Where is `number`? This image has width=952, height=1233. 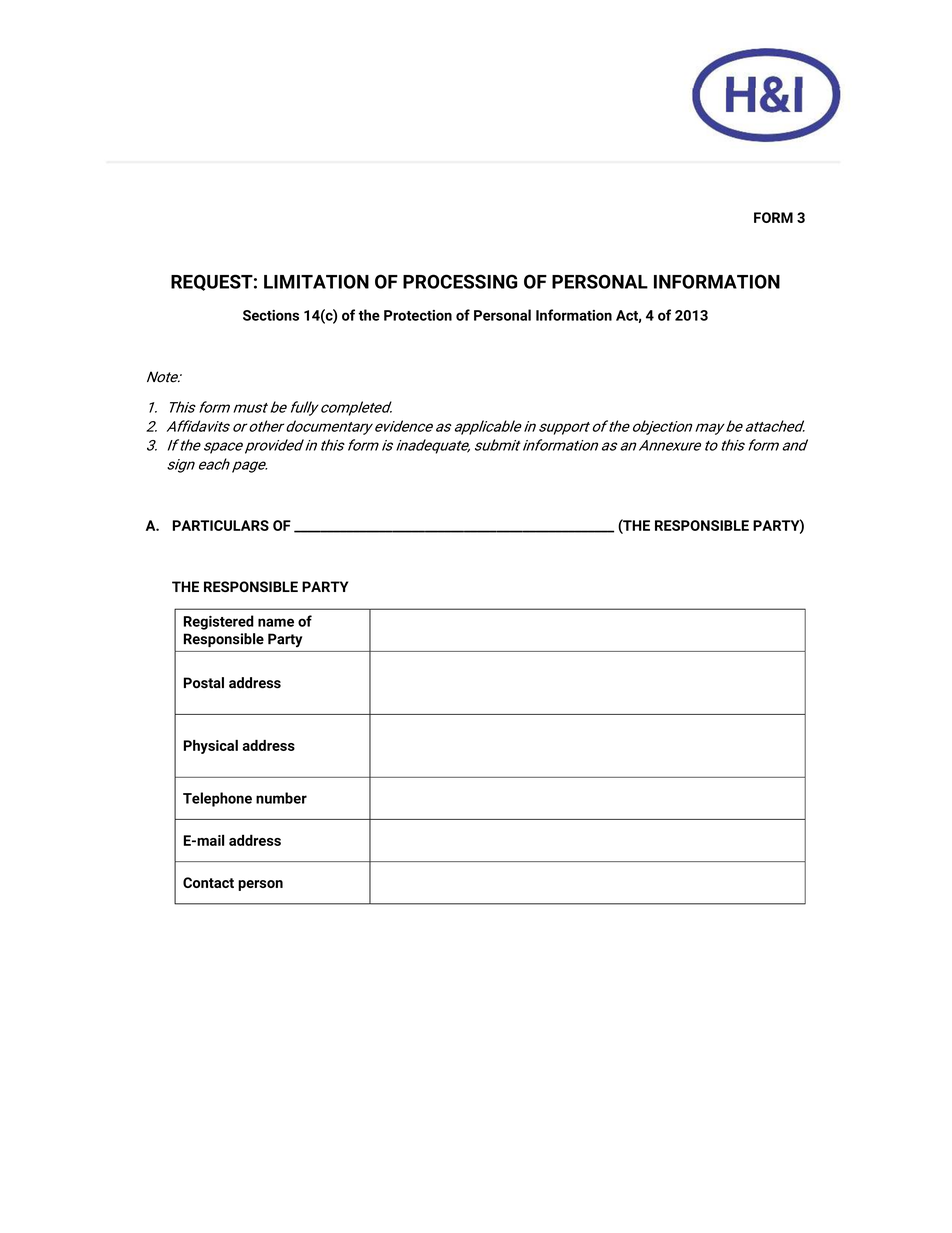
number is located at coordinates (281, 798).
